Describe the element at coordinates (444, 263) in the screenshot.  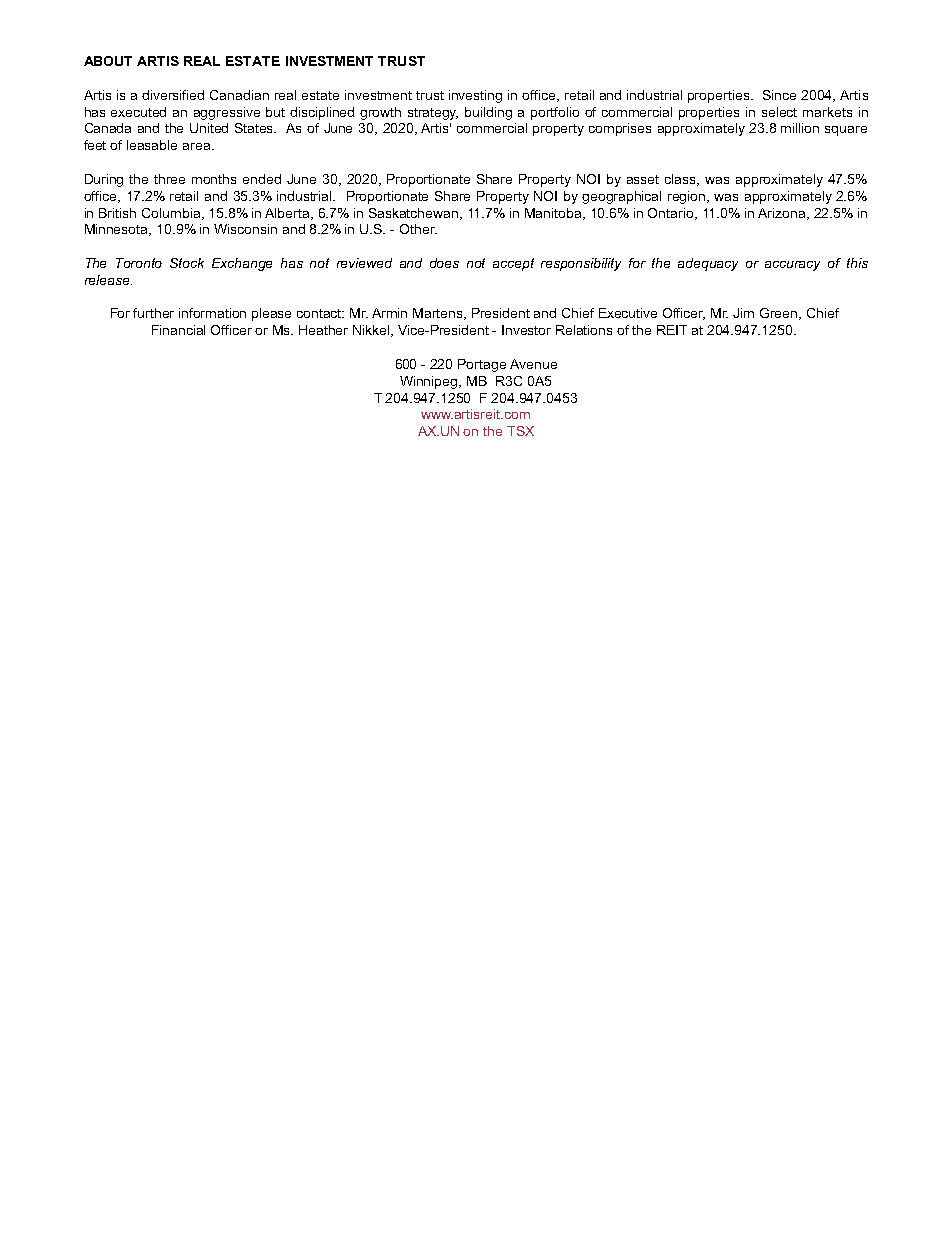
I see `does` at that location.
